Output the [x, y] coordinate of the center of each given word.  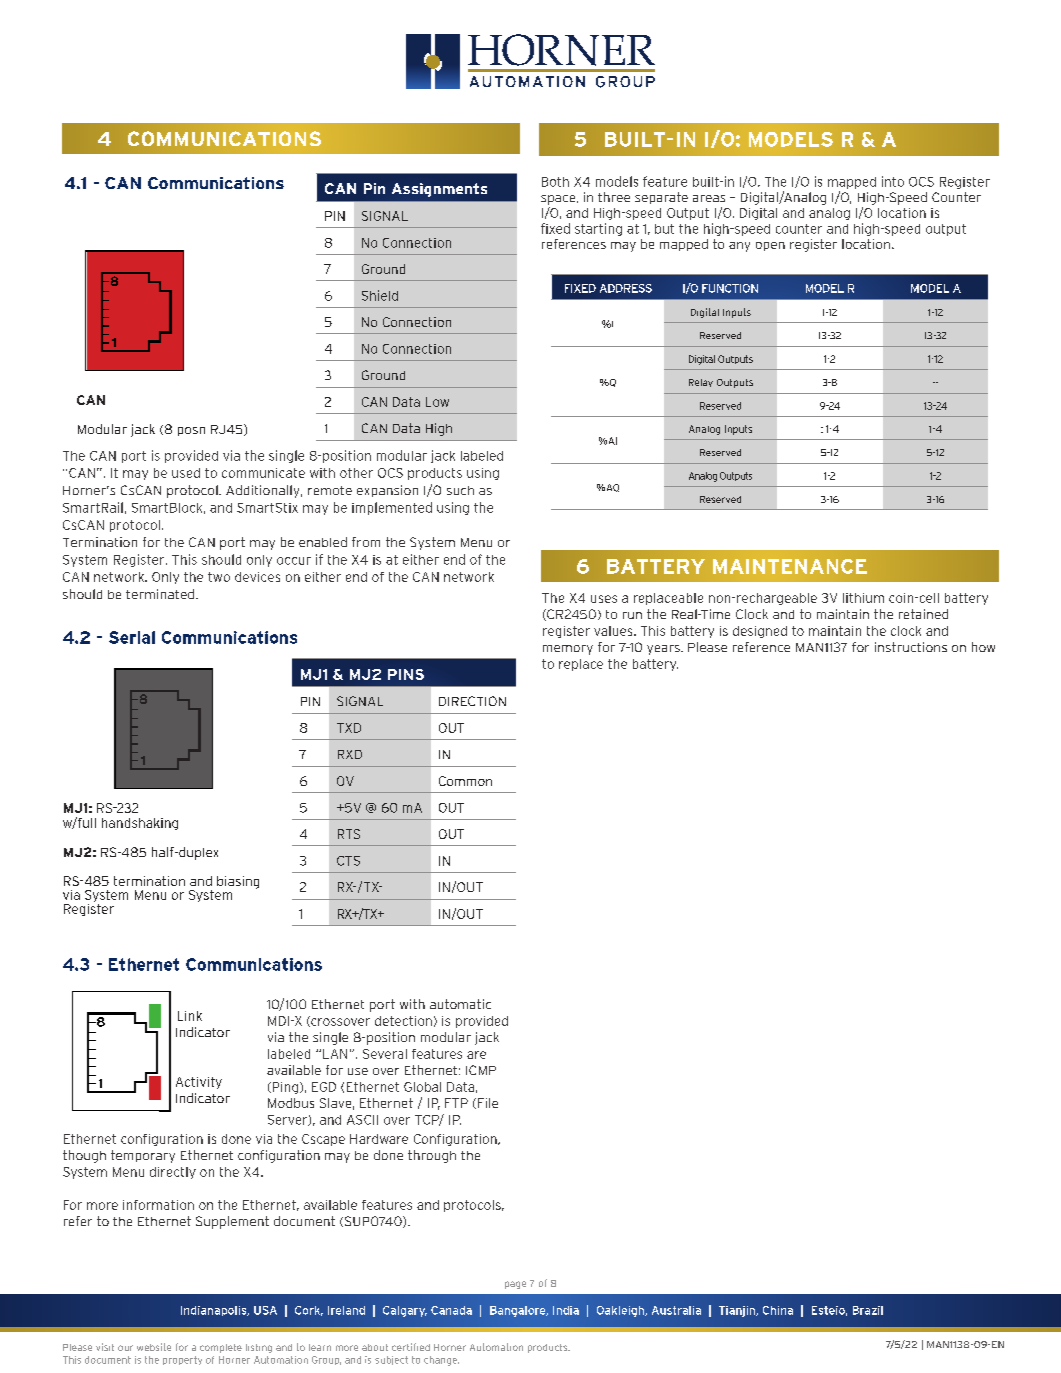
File [488, 1103]
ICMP [481, 1070]
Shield [380, 295]
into [893, 181]
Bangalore [519, 1311]
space [559, 200]
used [186, 473]
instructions [911, 647]
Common [465, 781]
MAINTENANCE [790, 566]
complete [221, 1348]
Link [190, 1016]
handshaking [140, 824]
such [460, 490]
